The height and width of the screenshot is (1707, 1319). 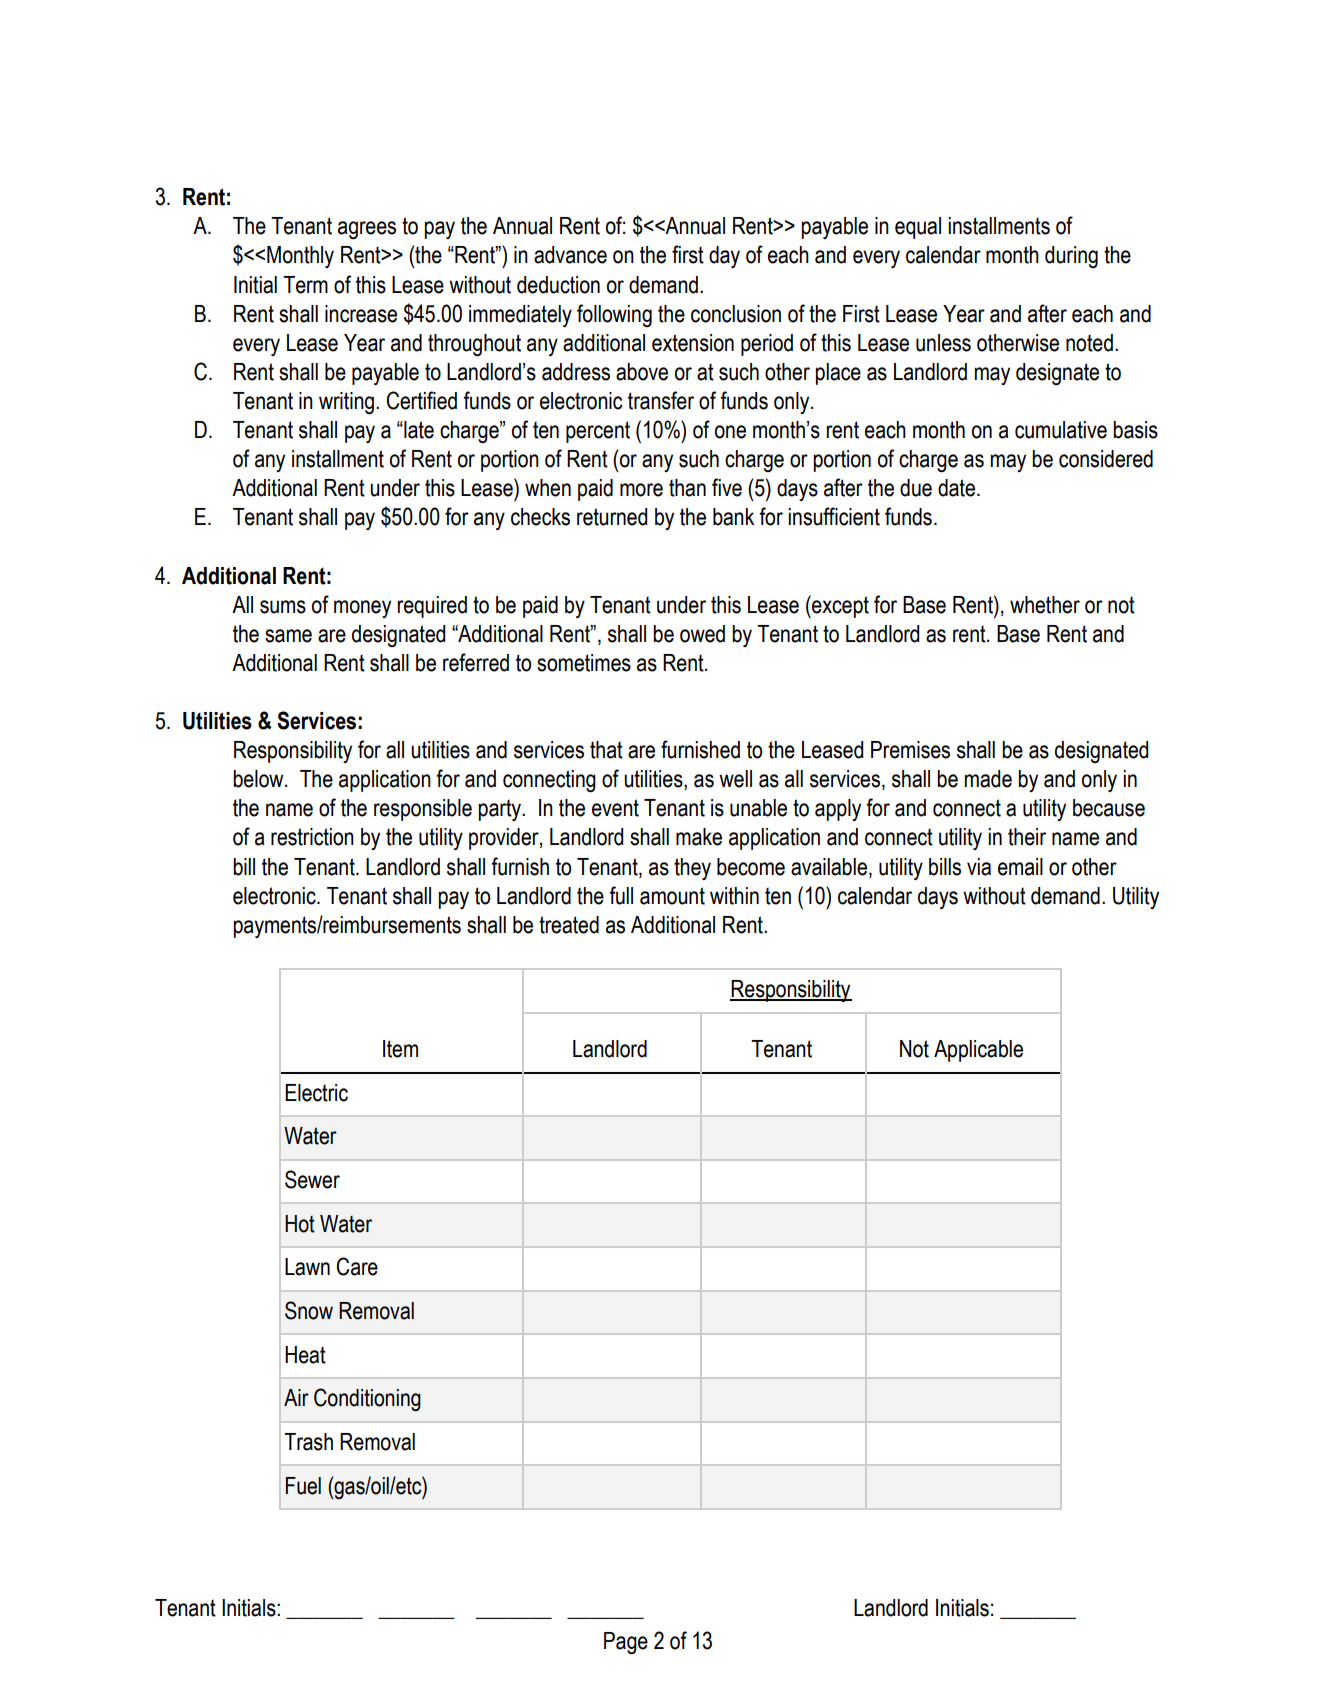 What do you see at coordinates (288, 636) in the screenshot?
I see `same` at bounding box center [288, 636].
